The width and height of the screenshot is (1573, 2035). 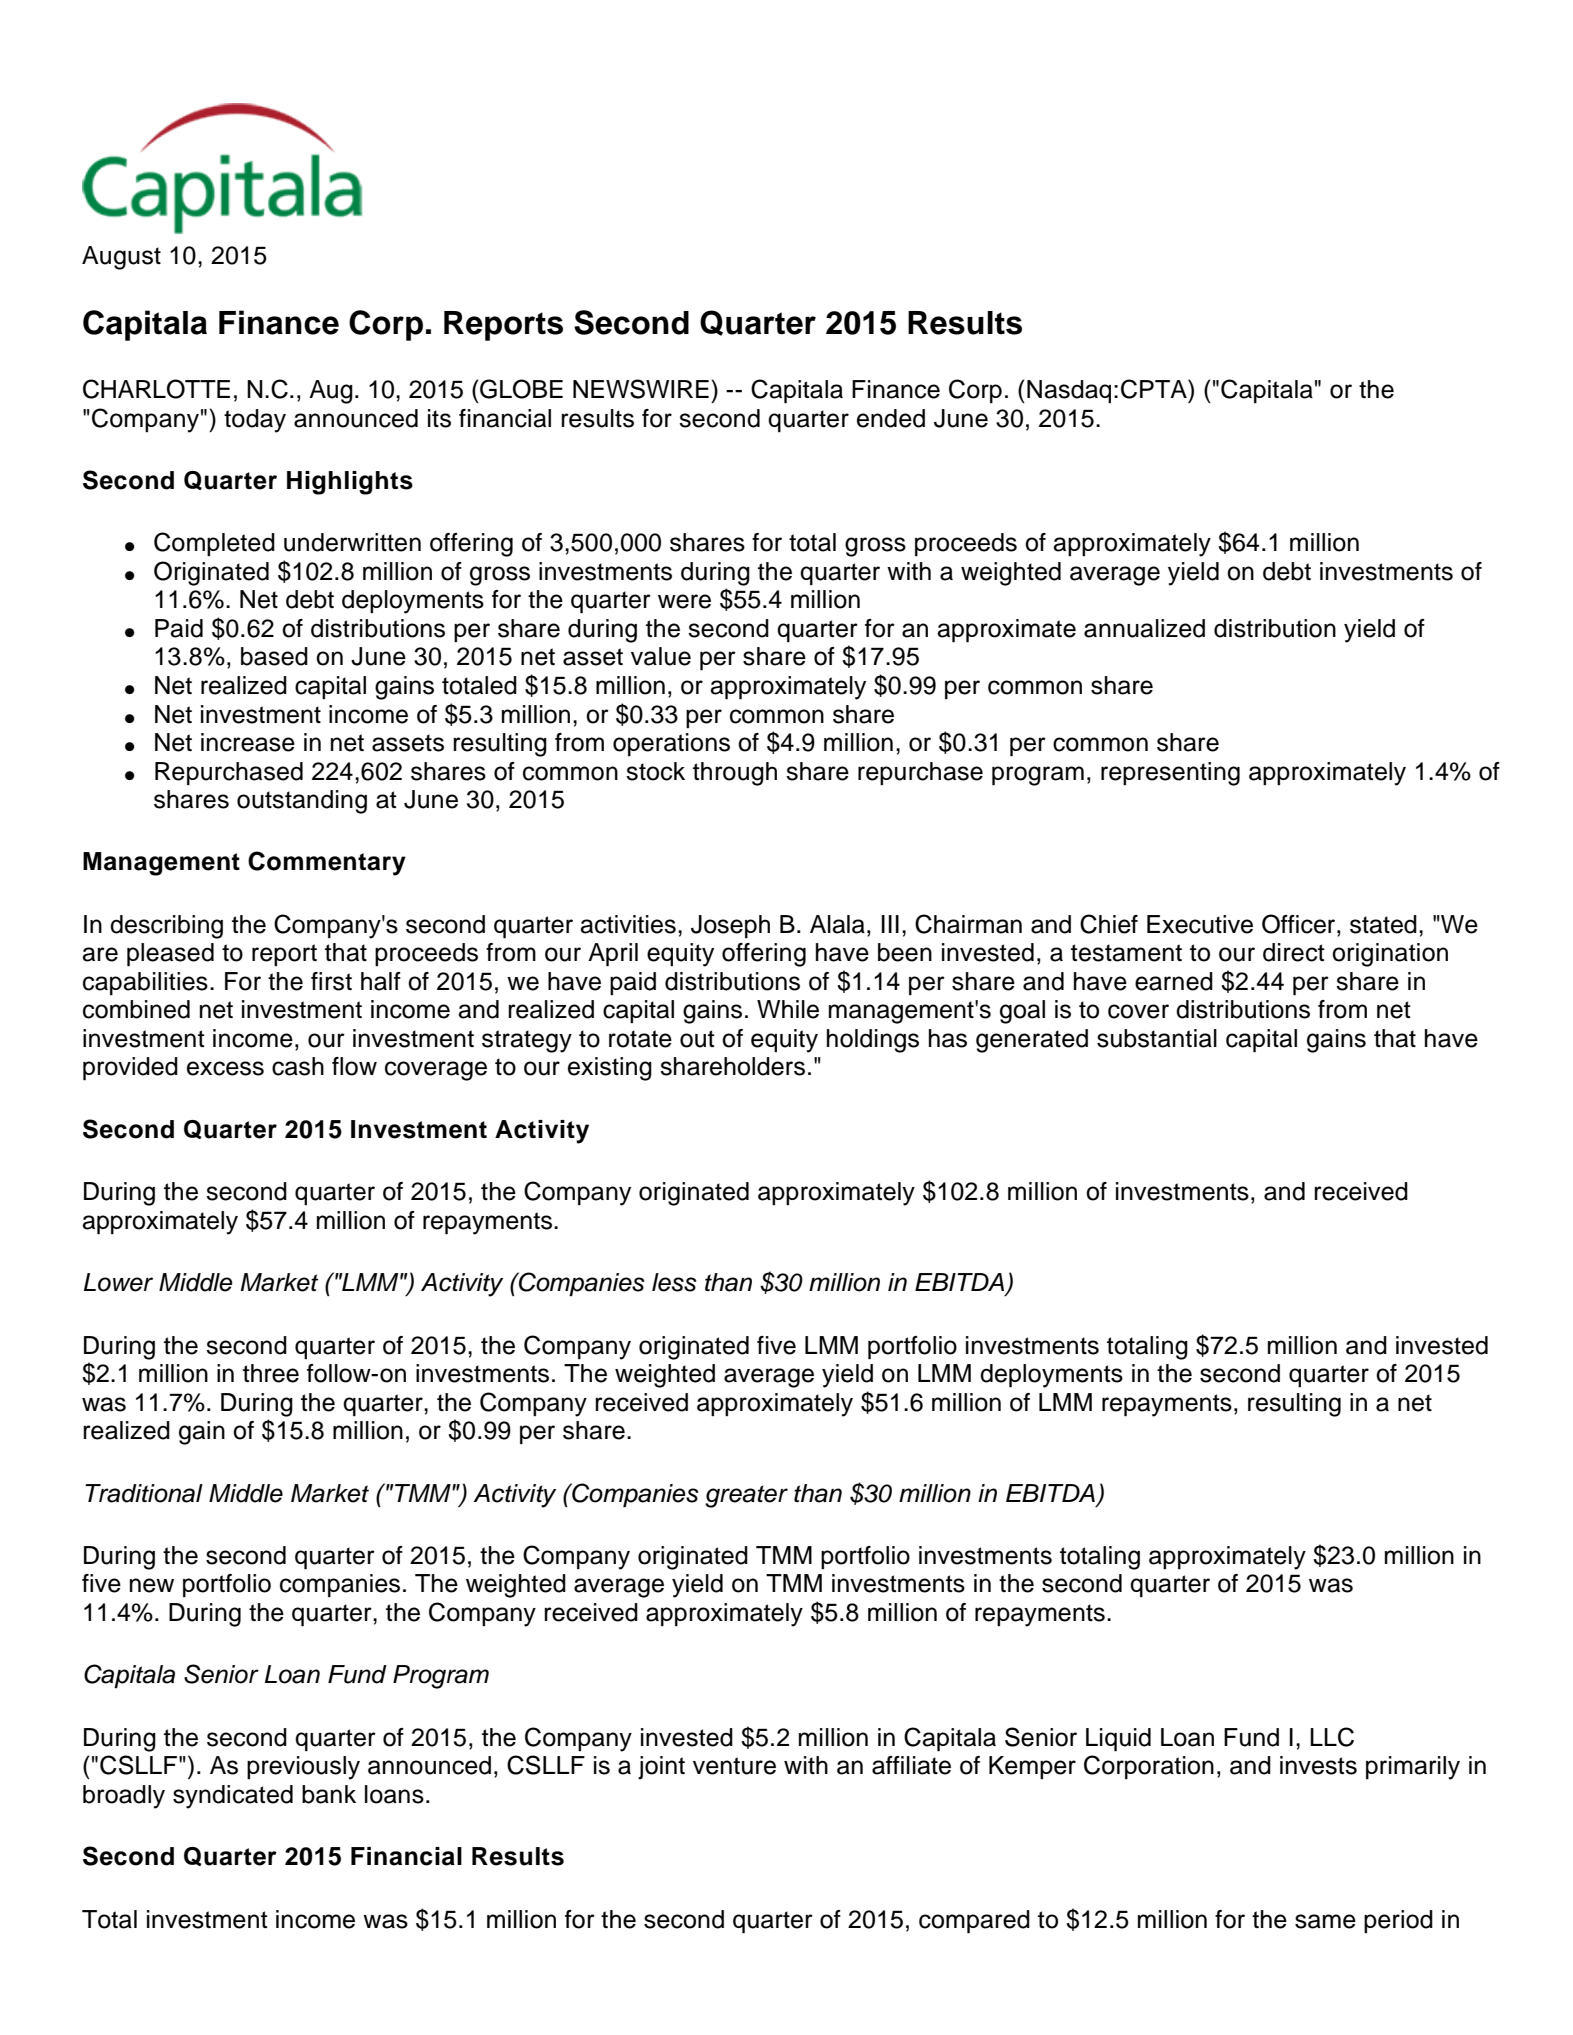 What do you see at coordinates (891, 418) in the screenshot?
I see `ended` at bounding box center [891, 418].
